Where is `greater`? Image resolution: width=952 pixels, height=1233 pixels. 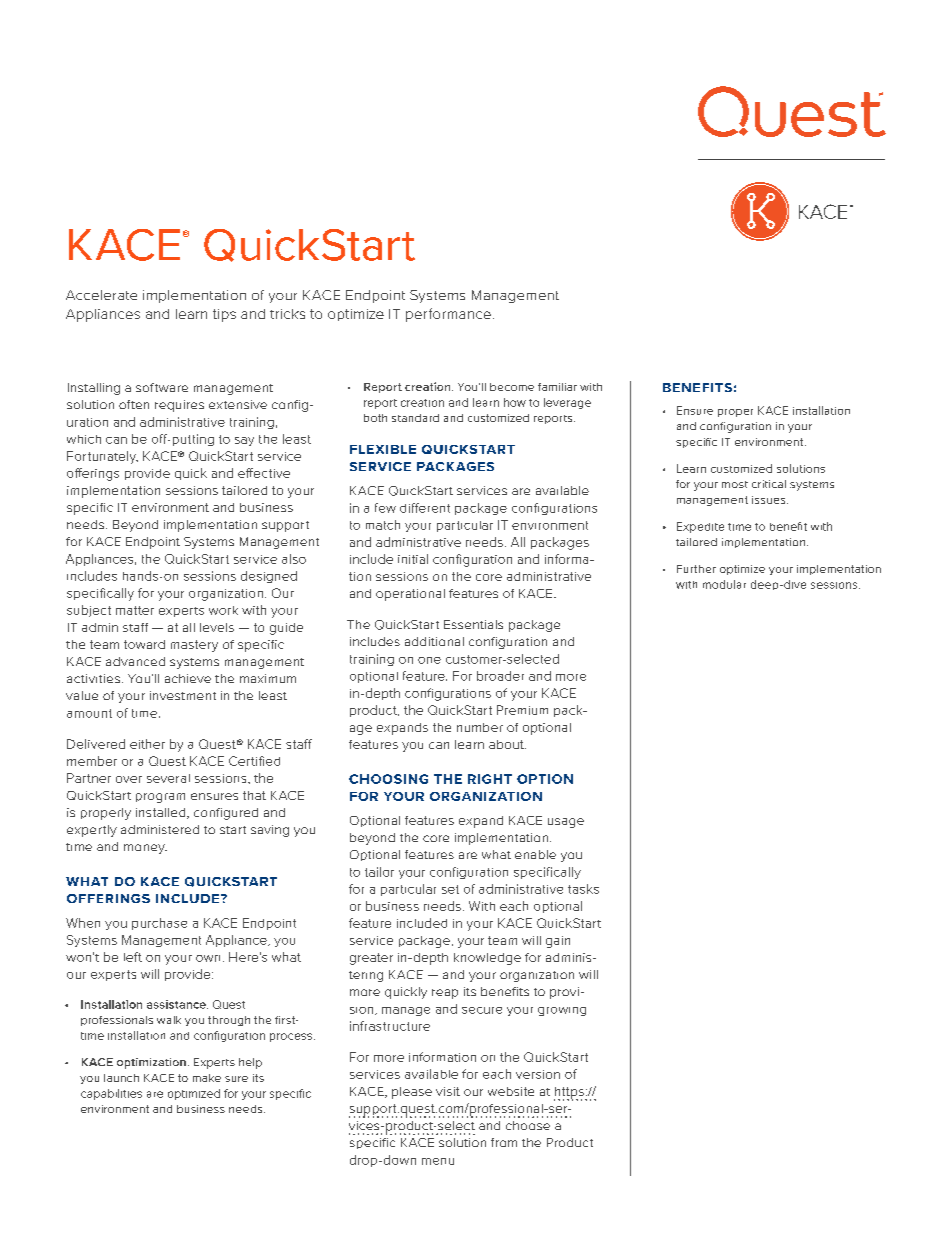 greater is located at coordinates (371, 959).
